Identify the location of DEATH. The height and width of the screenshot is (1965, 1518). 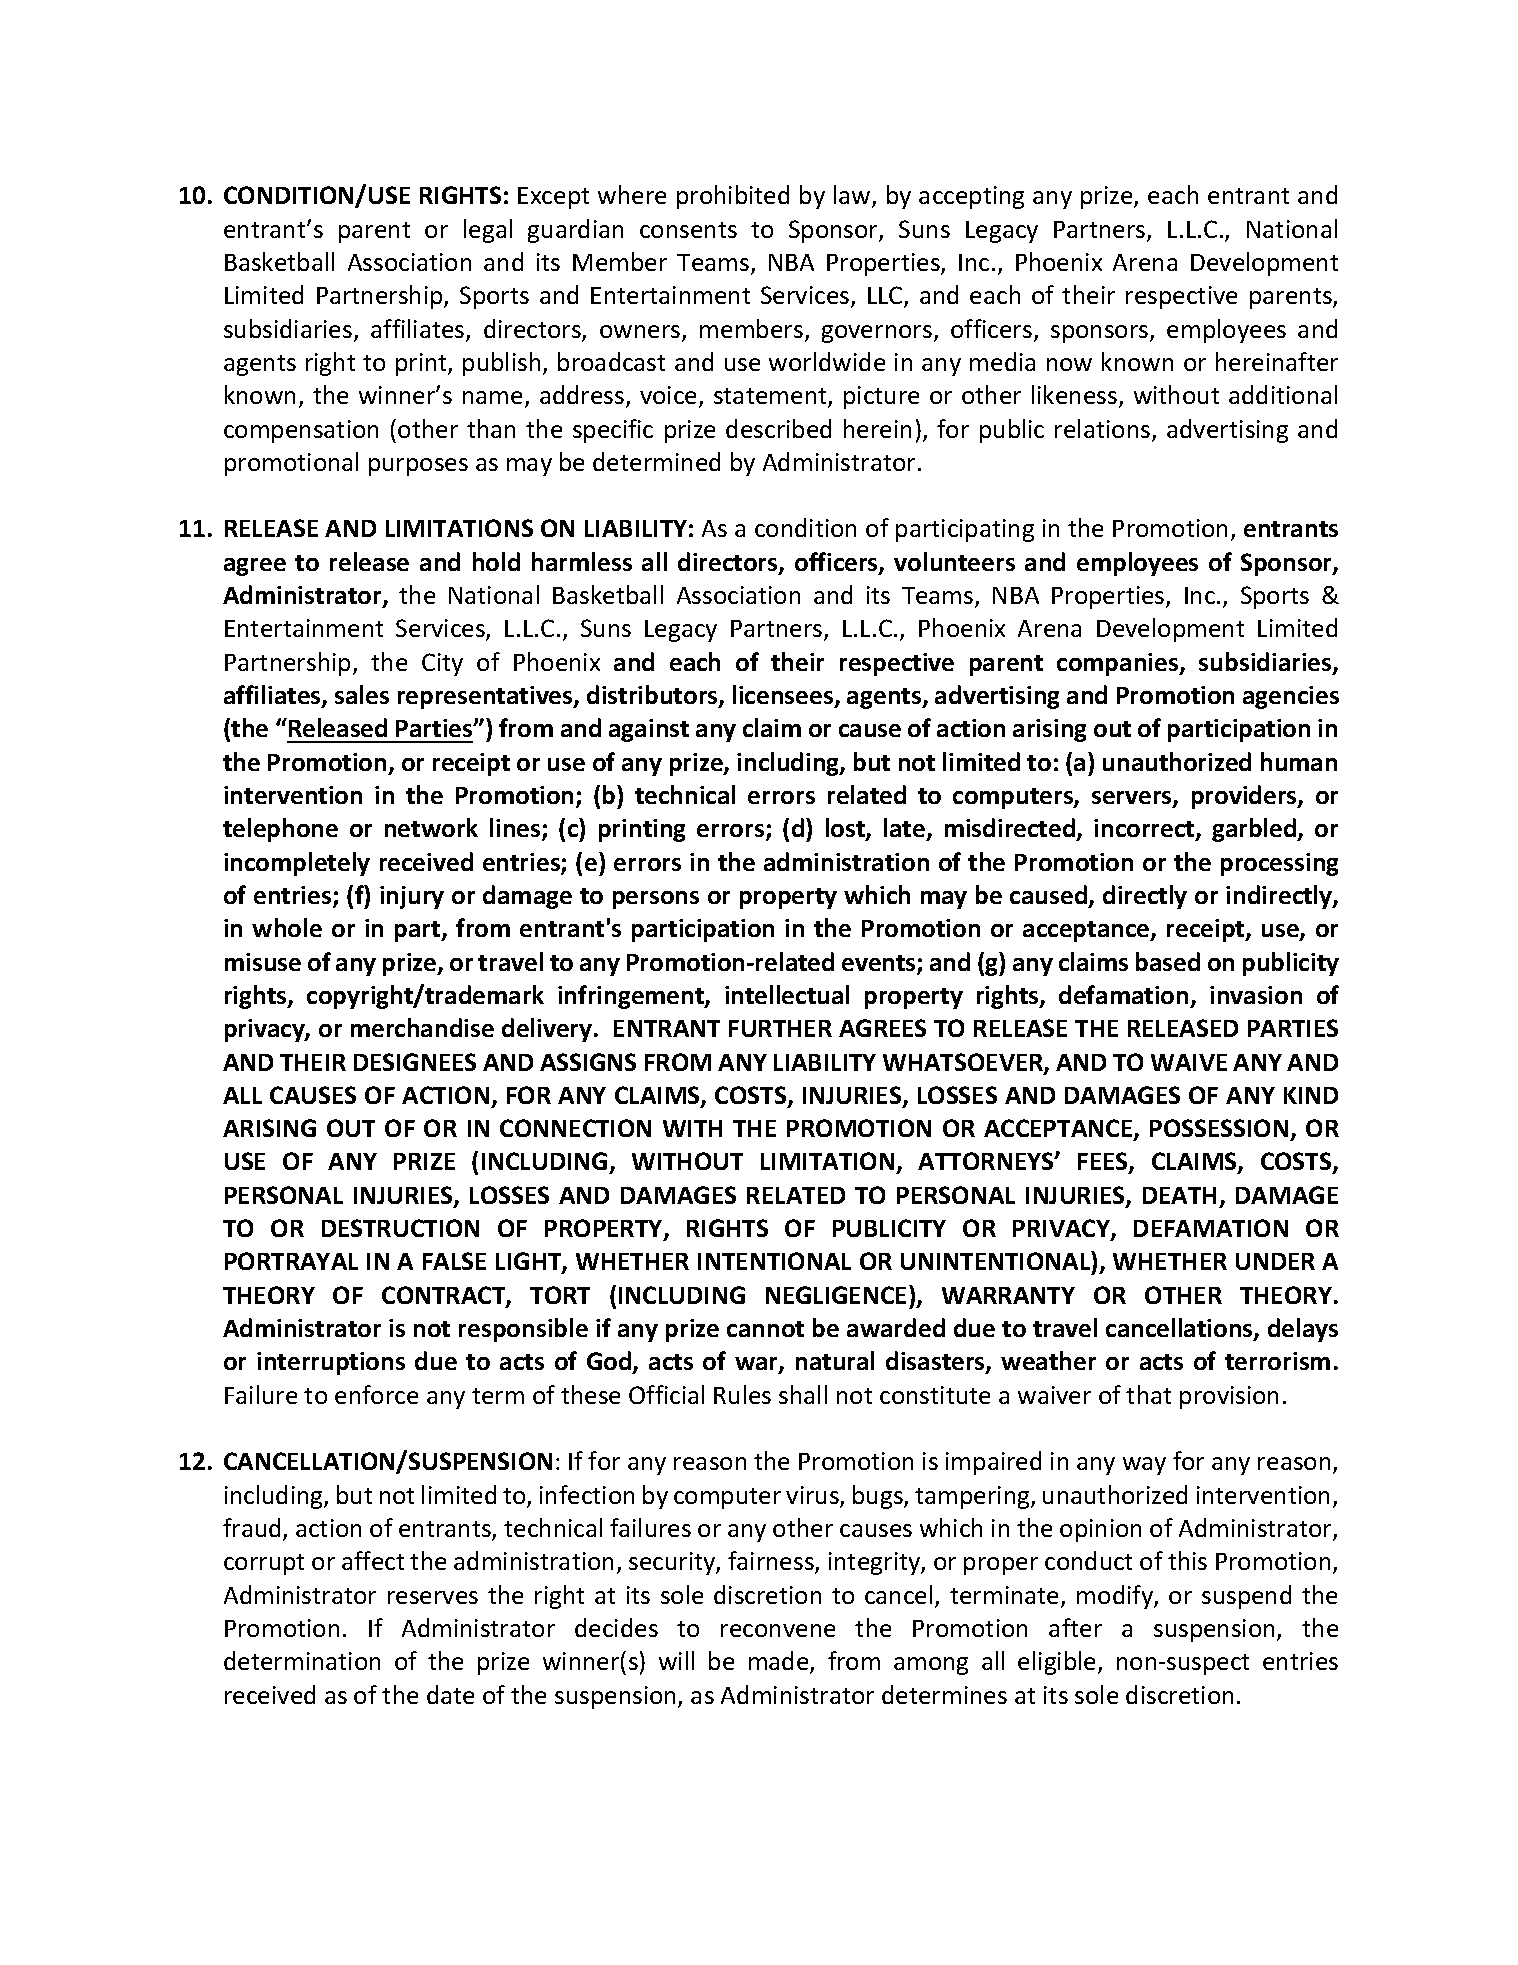
(1179, 1195).
